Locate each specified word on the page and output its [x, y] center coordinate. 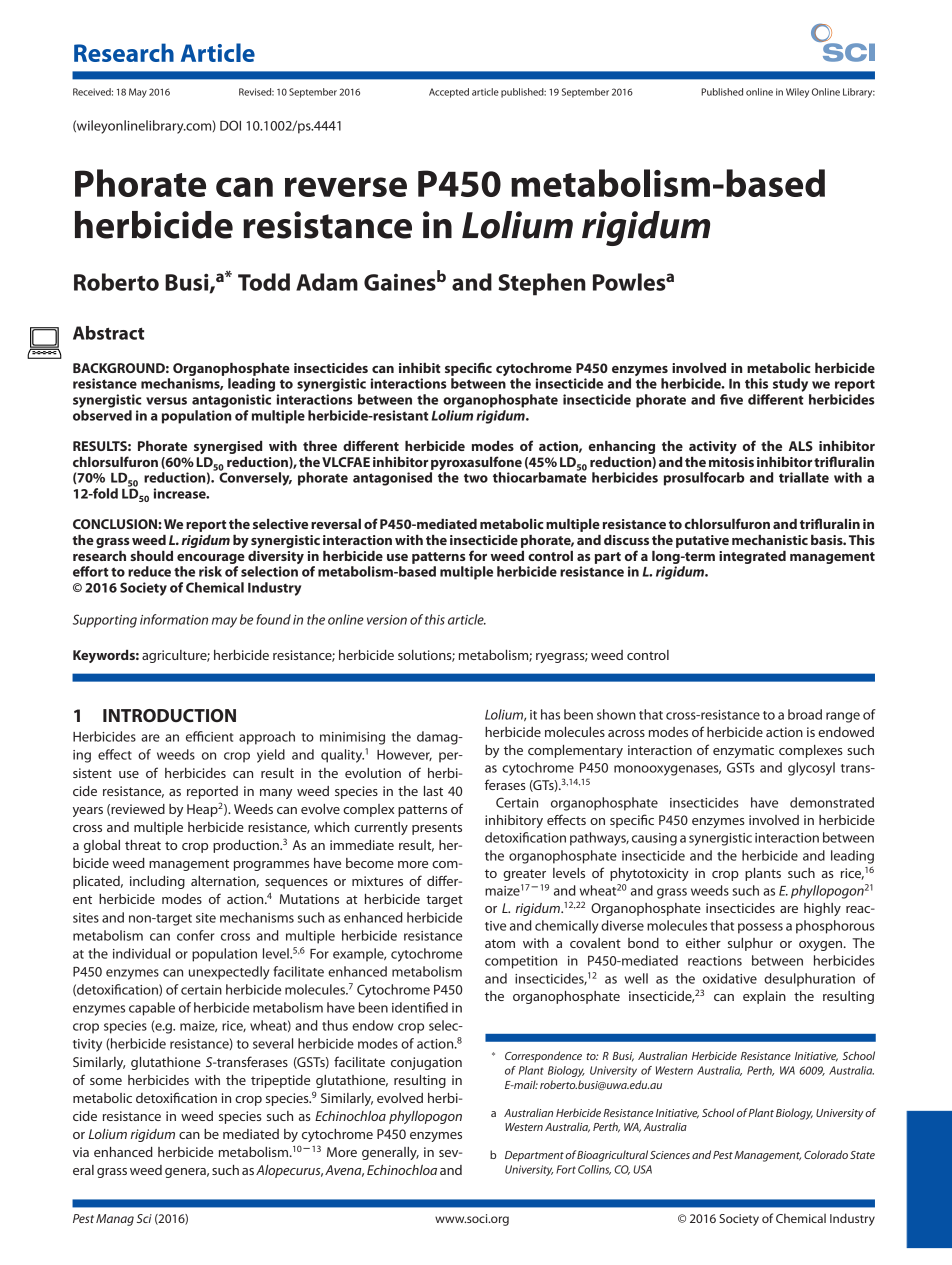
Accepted [449, 93]
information [174, 619]
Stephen [542, 284]
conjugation [426, 1063]
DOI [230, 125]
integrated [752, 557]
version [387, 620]
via [81, 1152]
